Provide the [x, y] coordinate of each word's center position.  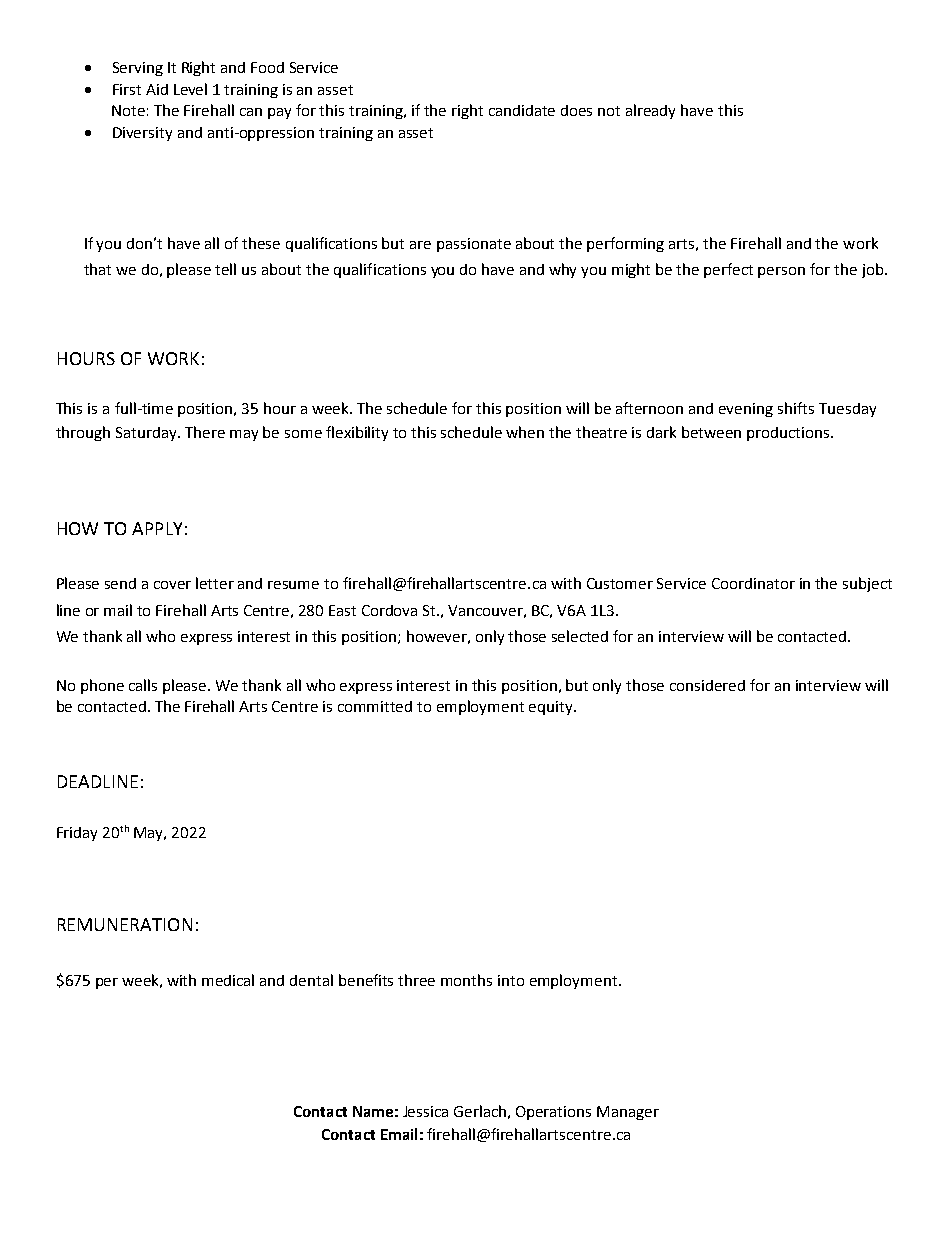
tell [225, 269]
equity [552, 708]
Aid [157, 89]
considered [707, 685]
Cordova [389, 610]
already [650, 111]
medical [228, 980]
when [525, 432]
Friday [77, 834]
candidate [522, 110]
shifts [796, 408]
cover [172, 585]
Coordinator [753, 583]
